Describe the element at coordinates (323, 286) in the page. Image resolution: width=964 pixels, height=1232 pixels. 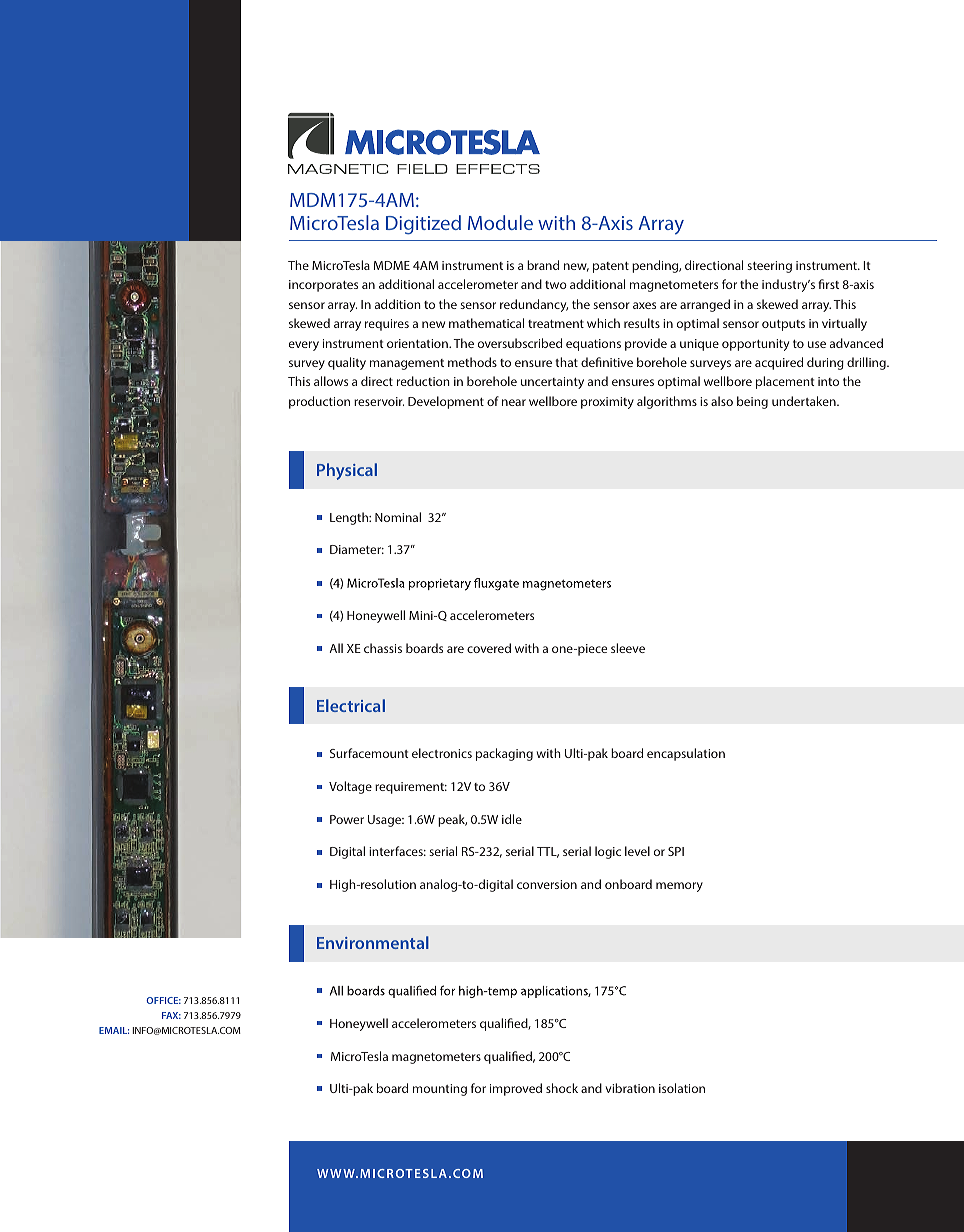
I see `incorporates` at that location.
